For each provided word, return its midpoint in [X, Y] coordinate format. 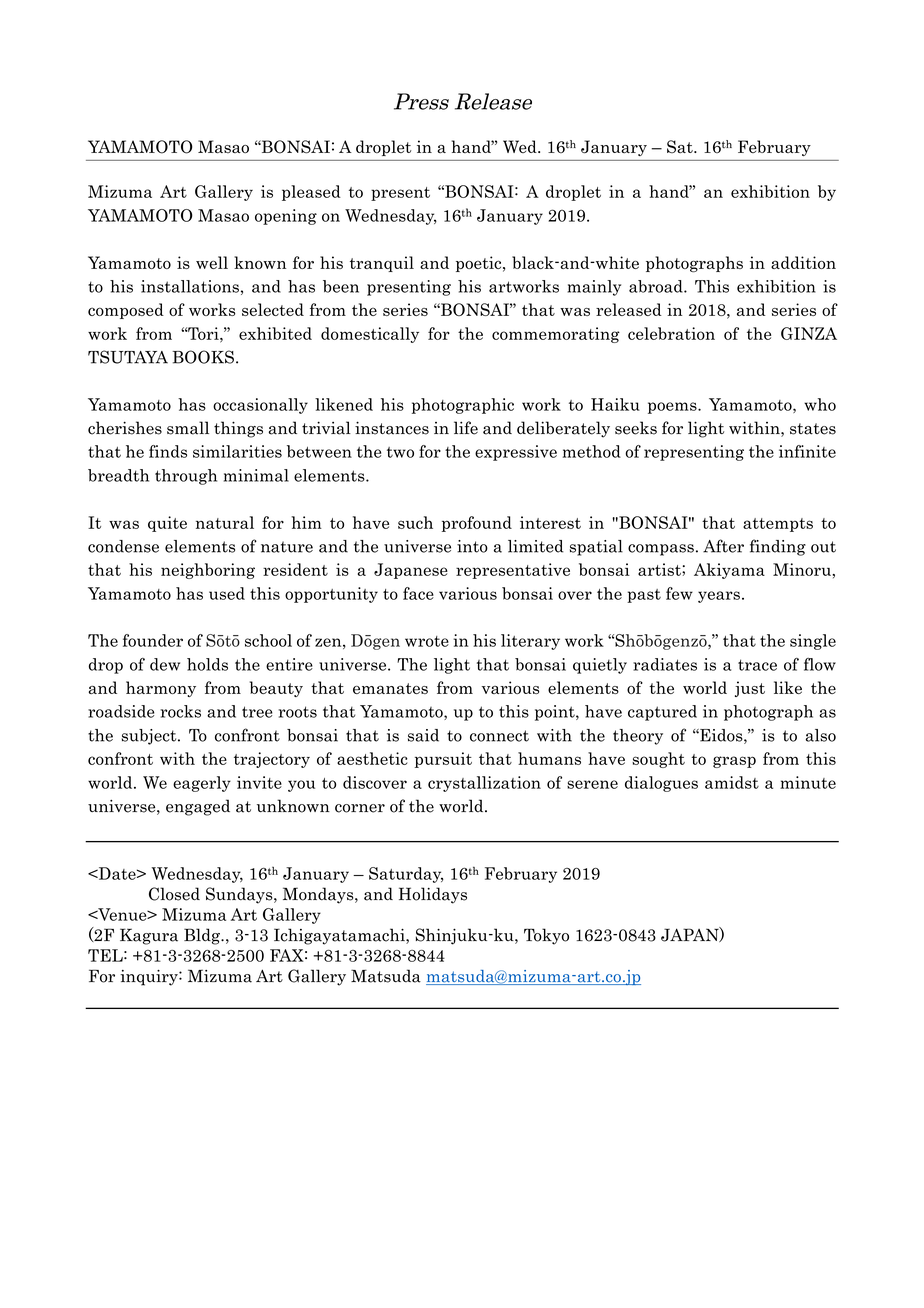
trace [757, 665]
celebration [671, 333]
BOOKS [203, 357]
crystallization [484, 784]
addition [803, 262]
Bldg [203, 936]
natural [225, 522]
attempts [778, 525]
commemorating [556, 335]
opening [286, 217]
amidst [732, 782]
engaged [198, 807]
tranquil [382, 264]
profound [477, 524]
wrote [427, 641]
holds [207, 664]
